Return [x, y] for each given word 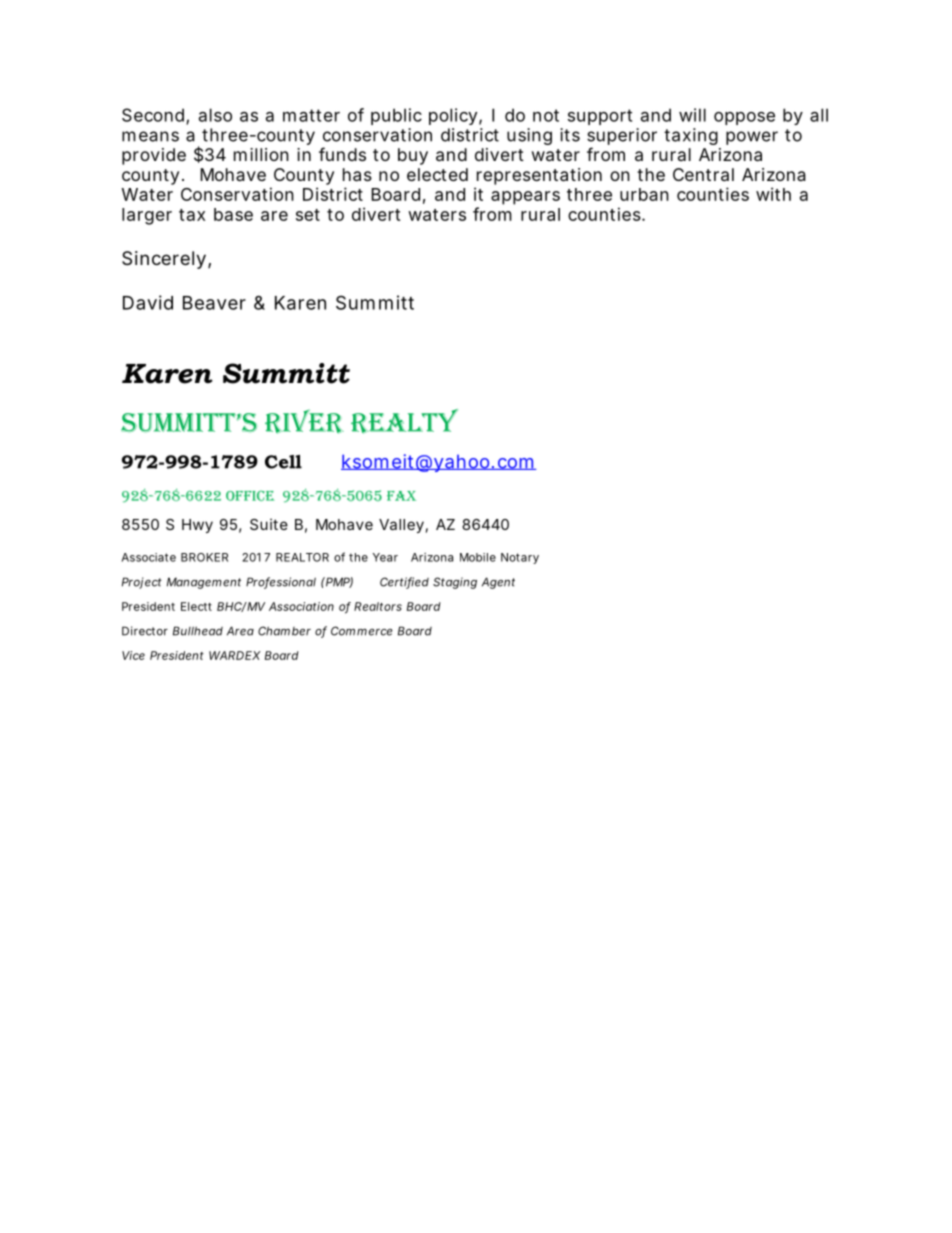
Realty [404, 421]
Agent [498, 583]
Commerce [362, 631]
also [215, 115]
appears [525, 198]
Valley [401, 526]
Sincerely [164, 260]
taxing [691, 136]
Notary [520, 558]
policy [453, 116]
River [304, 421]
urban [644, 194]
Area [240, 631]
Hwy [197, 526]
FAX [401, 496]
